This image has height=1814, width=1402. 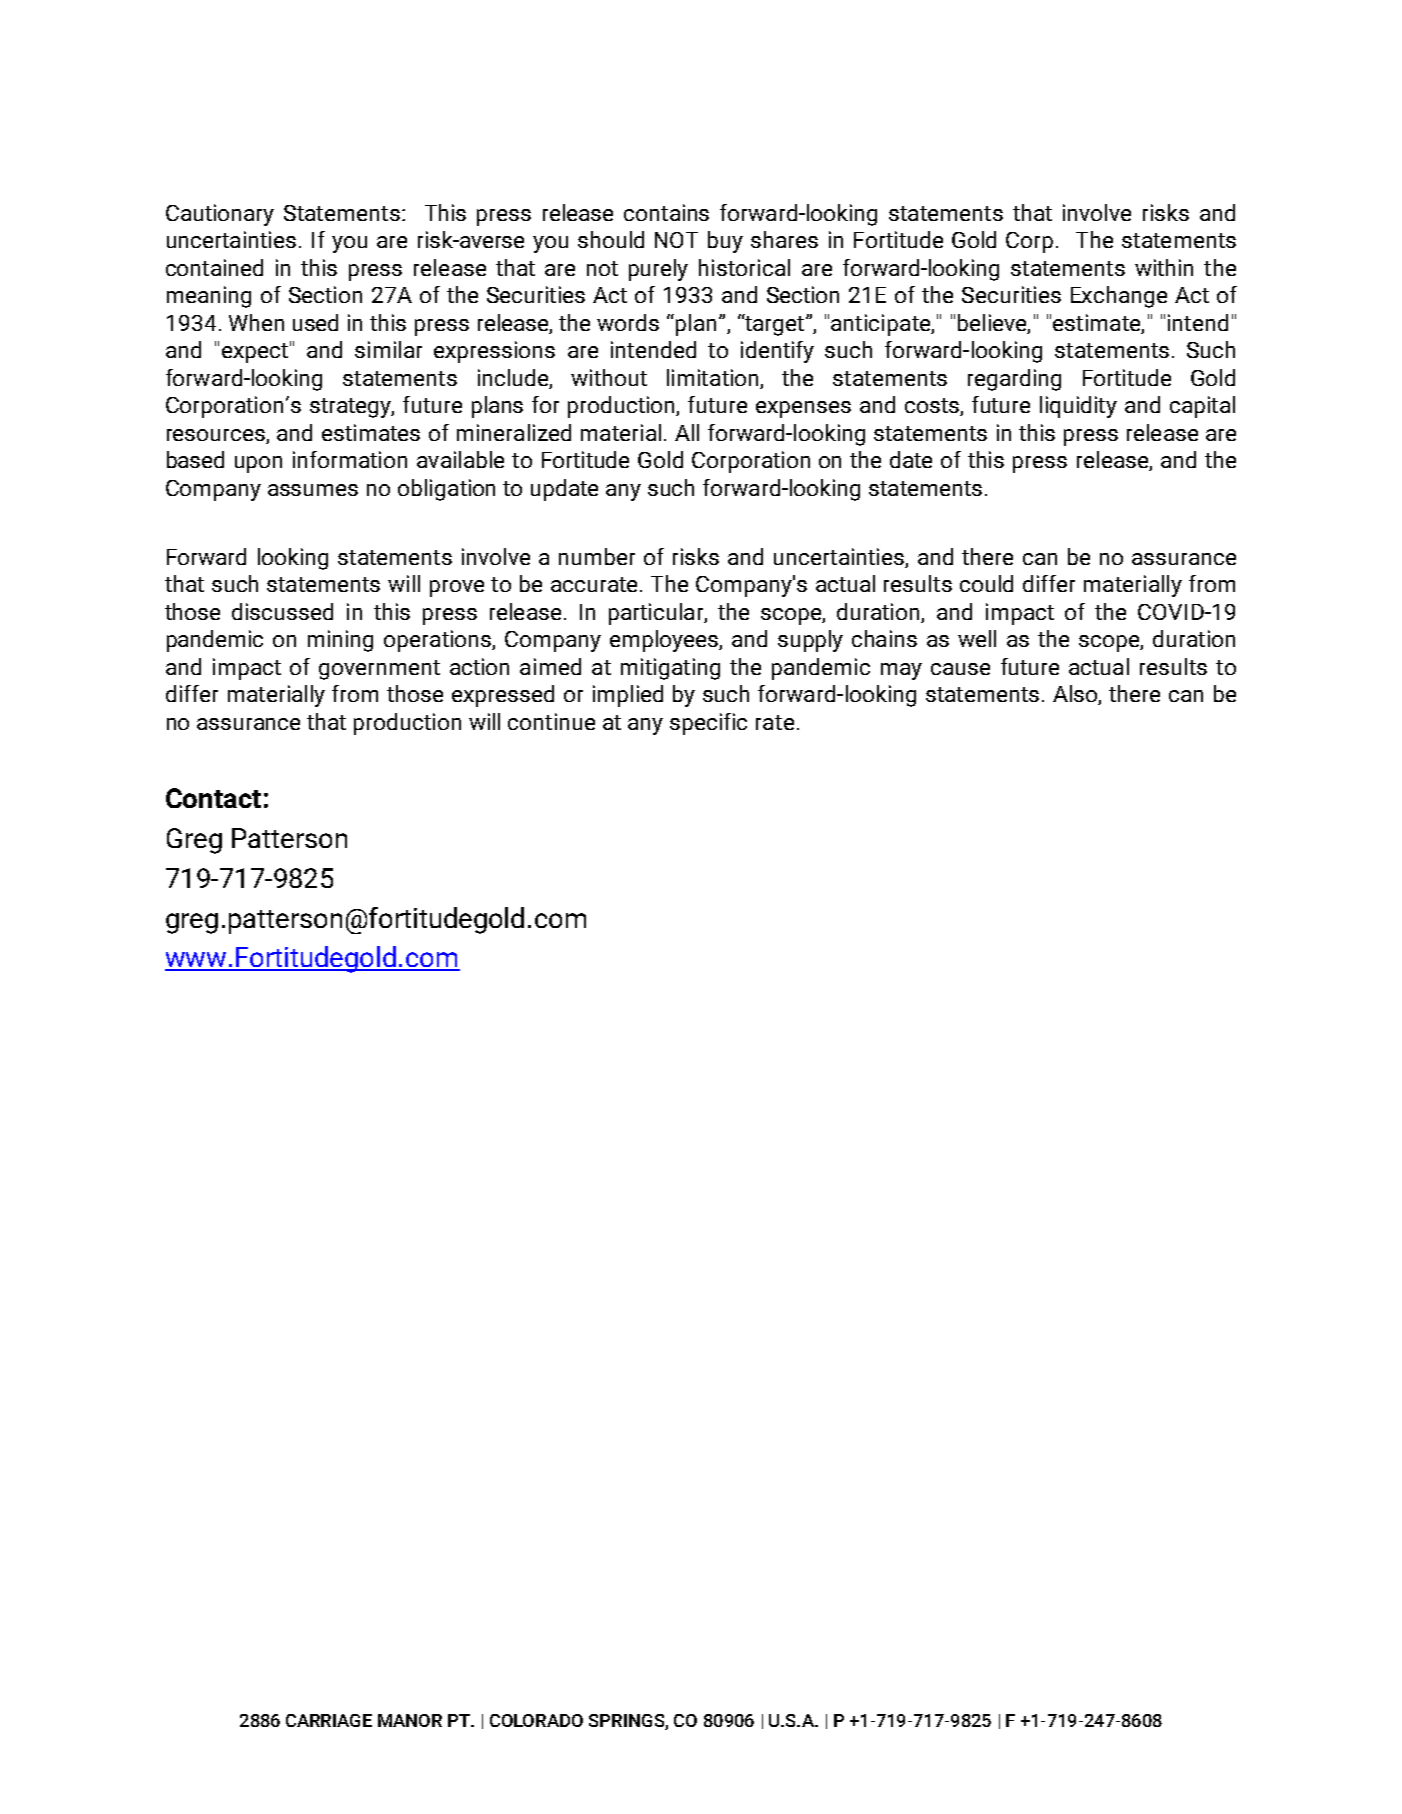 I want to click on MANOR, so click(x=410, y=1720).
